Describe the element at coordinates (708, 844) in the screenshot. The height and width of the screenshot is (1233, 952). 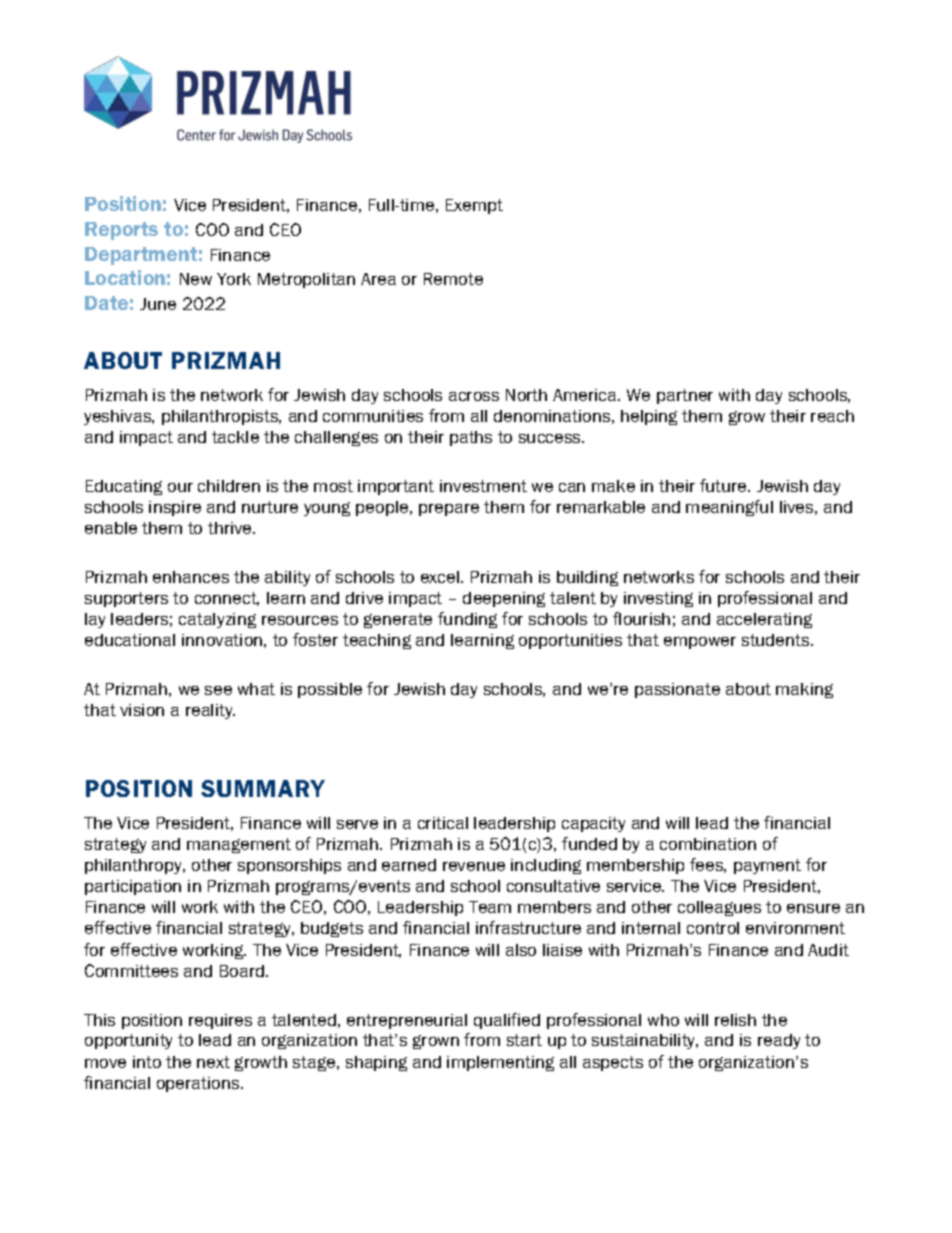
I see `combination` at that location.
